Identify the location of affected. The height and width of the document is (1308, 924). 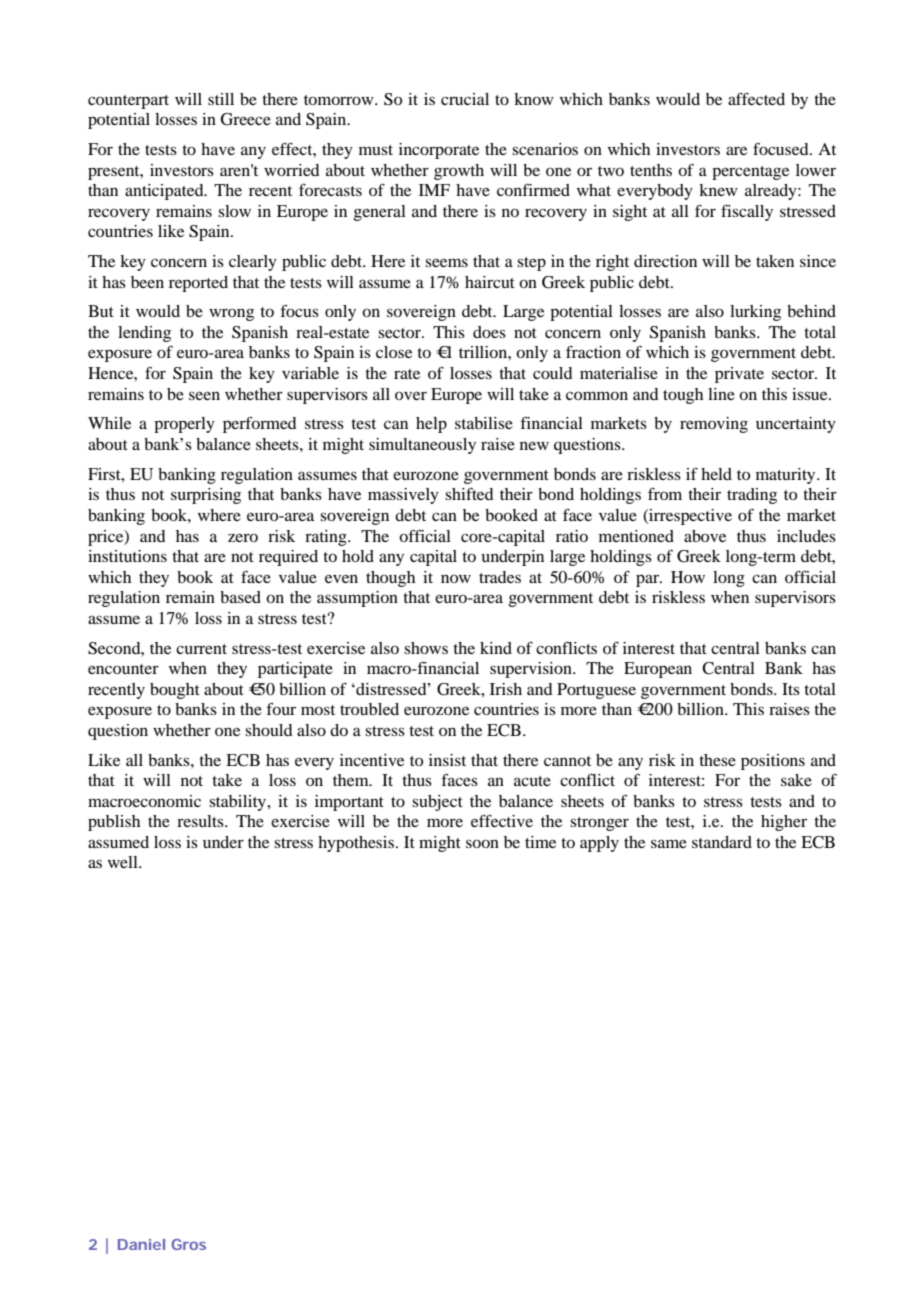
(756, 99).
